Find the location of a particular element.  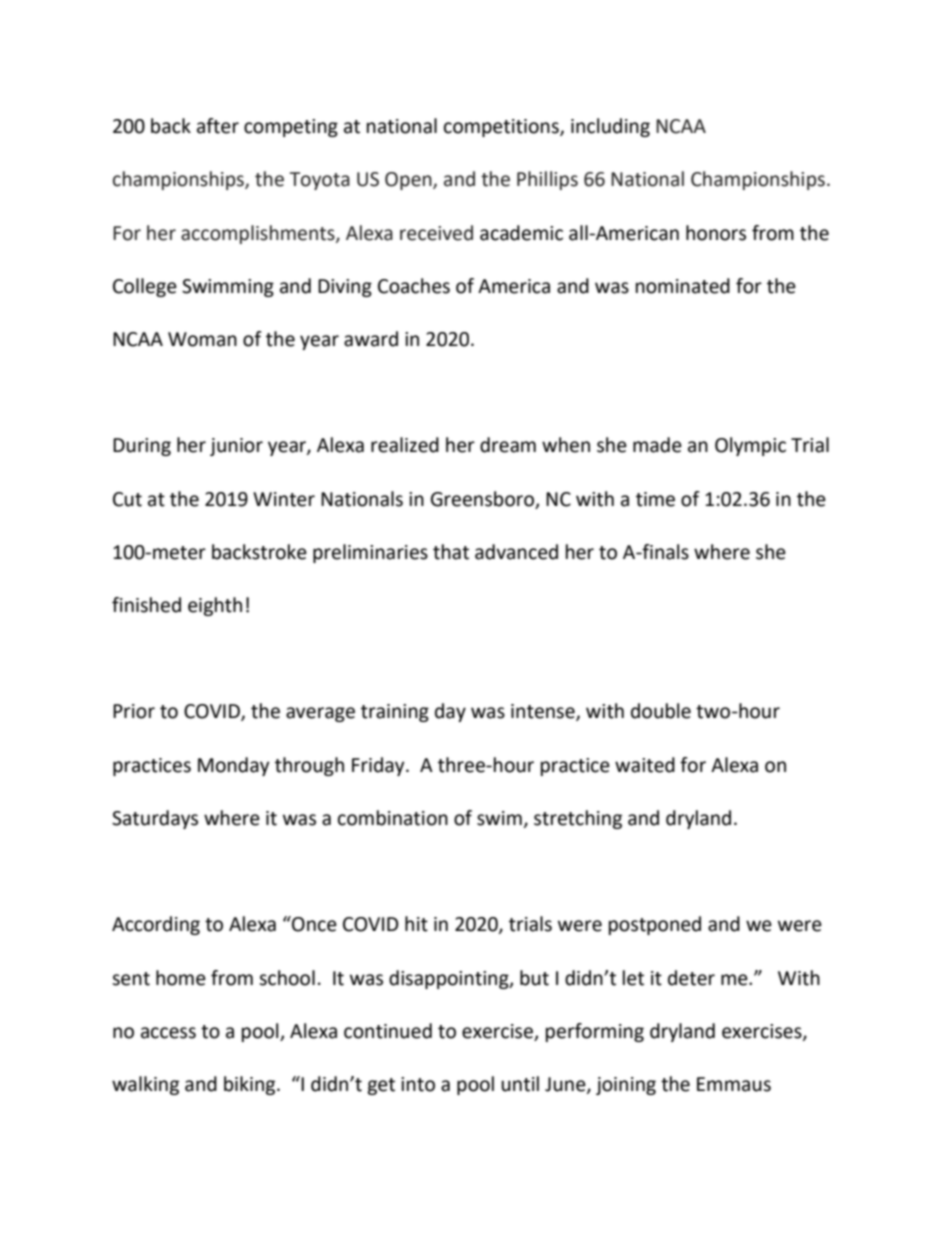

after is located at coordinates (218, 126).
